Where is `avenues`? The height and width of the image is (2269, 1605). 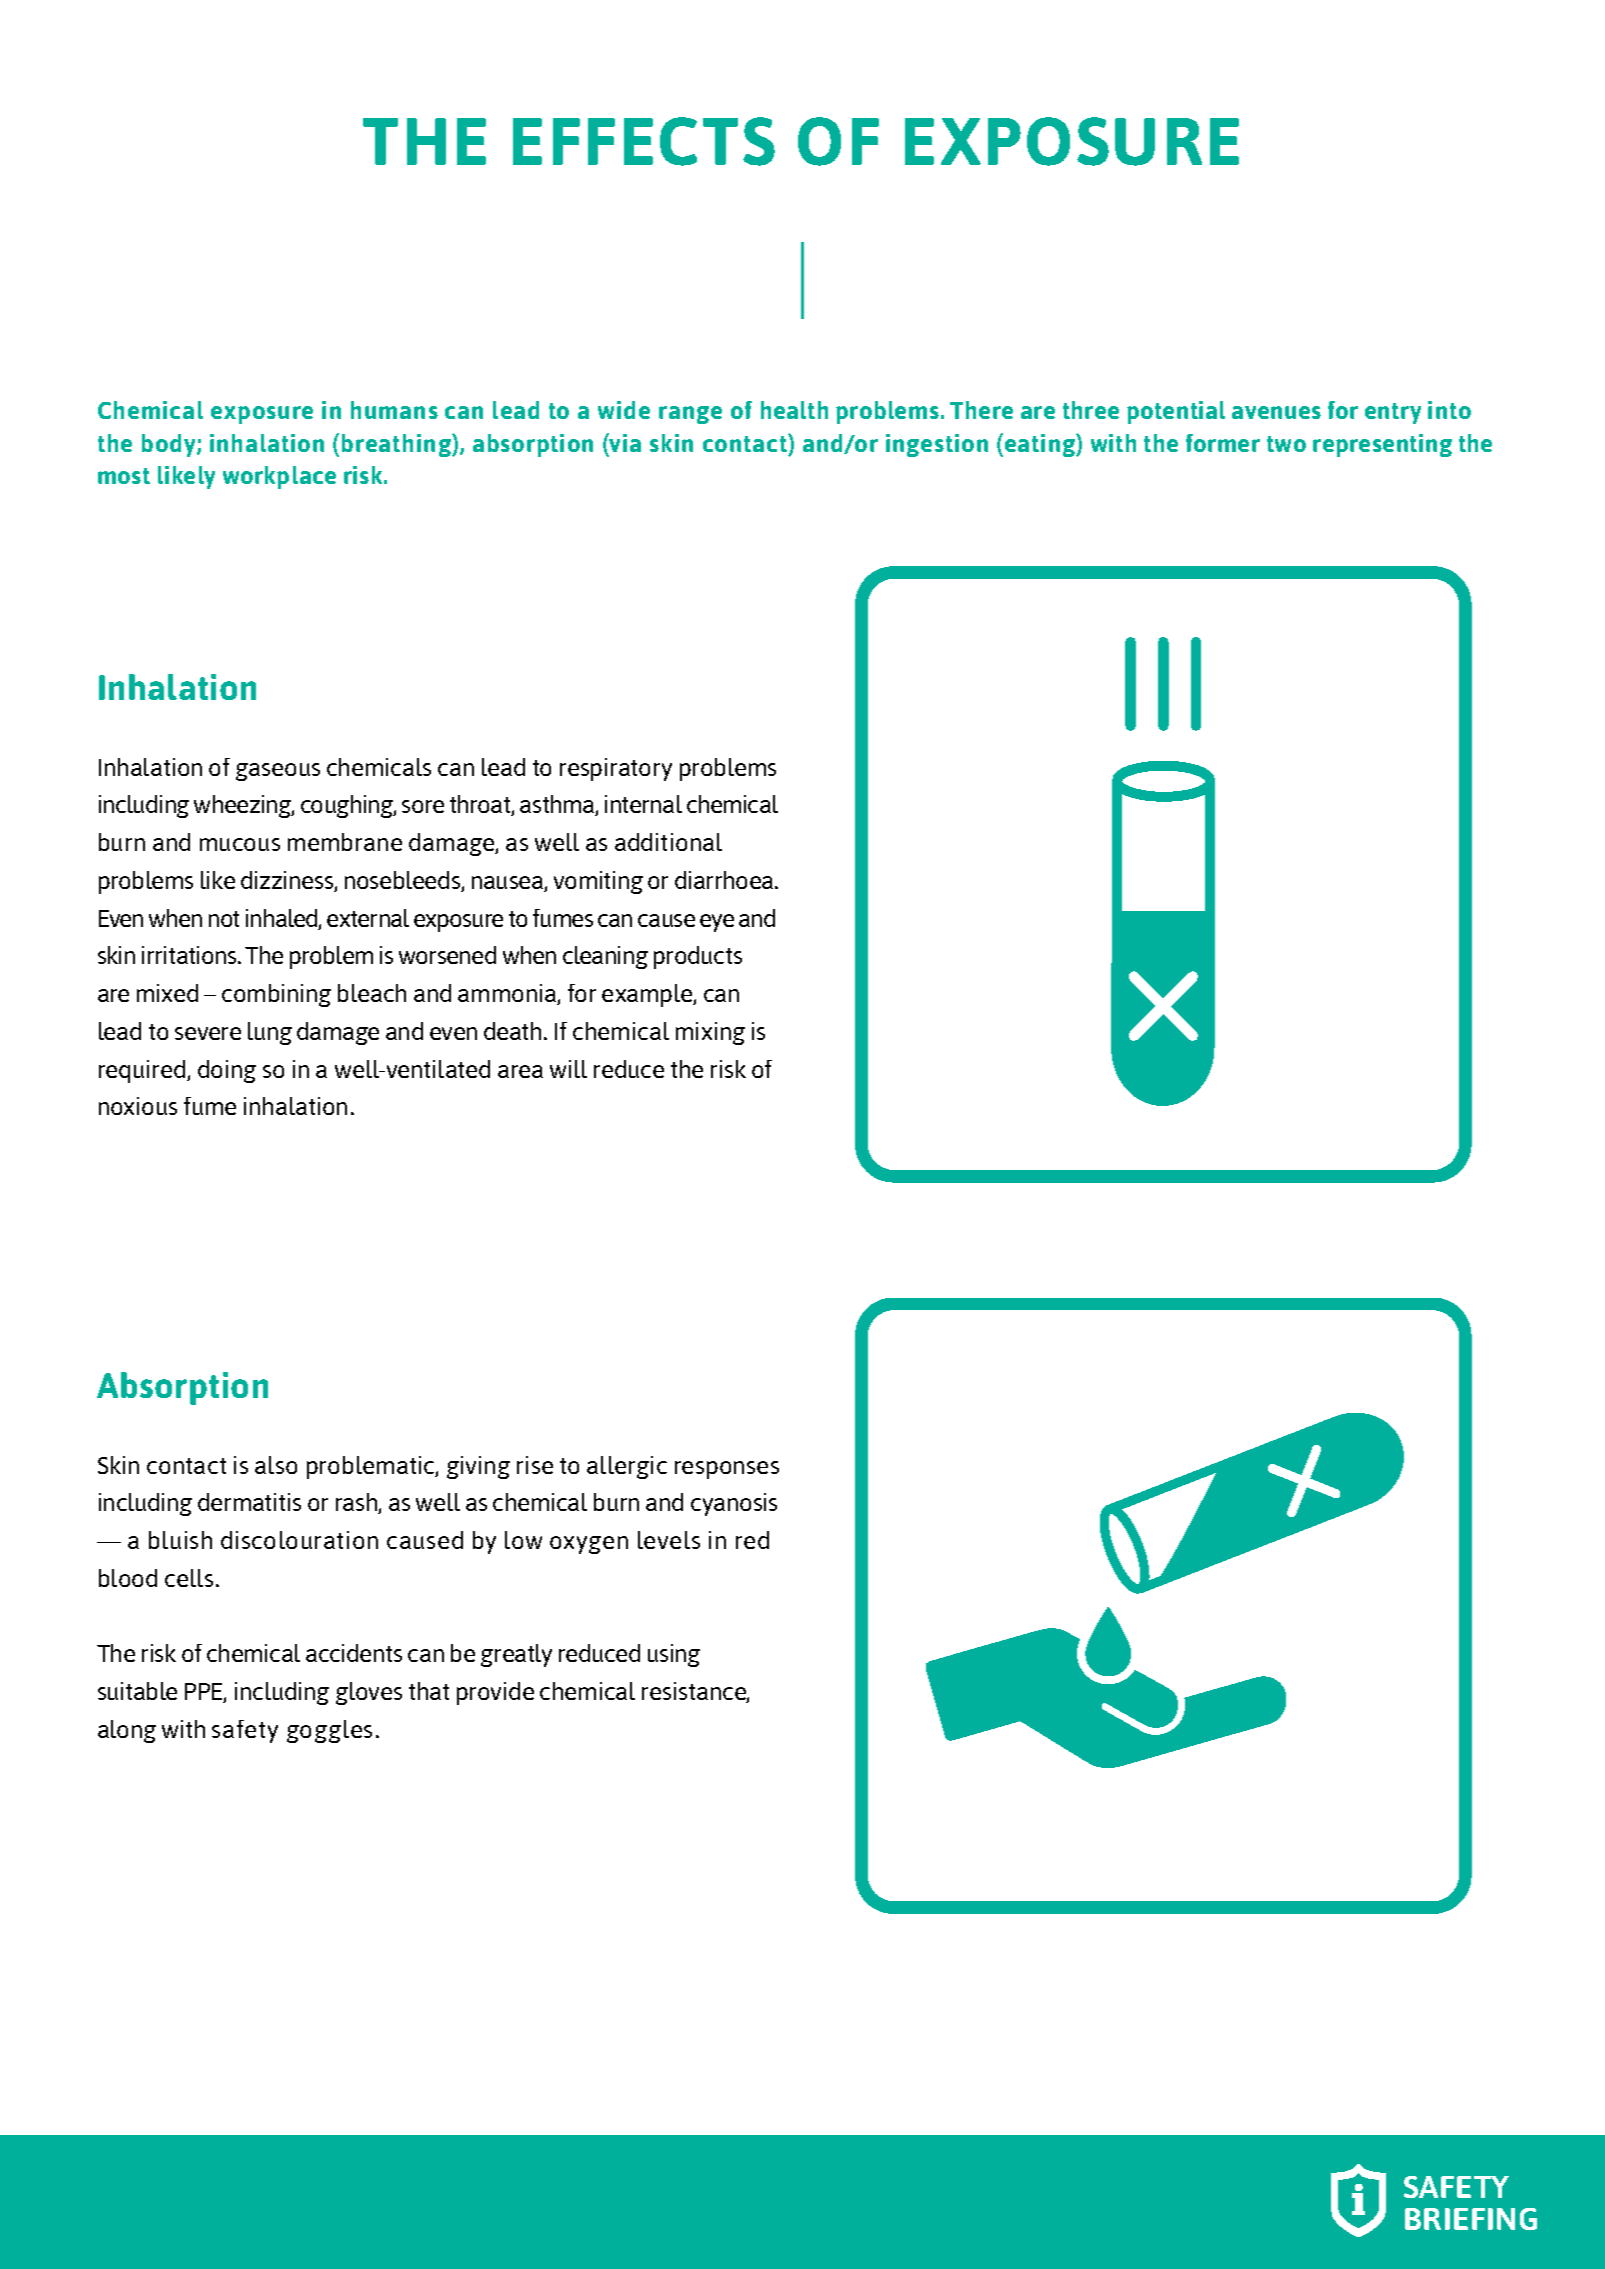
avenues is located at coordinates (1276, 412).
